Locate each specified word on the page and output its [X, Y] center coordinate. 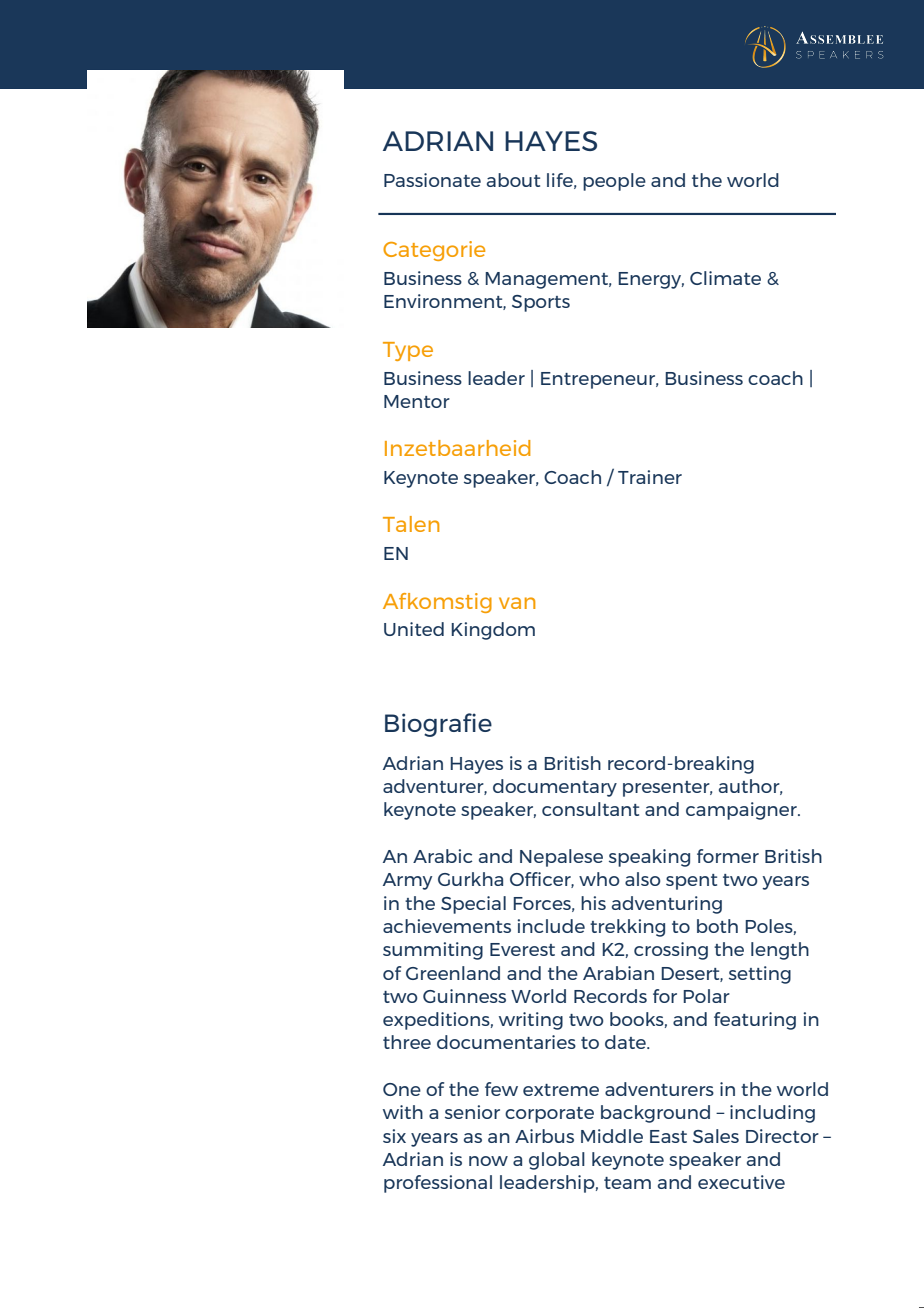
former [728, 856]
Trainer [650, 477]
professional [438, 1184]
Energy [651, 280]
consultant [590, 809]
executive [741, 1182]
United [414, 629]
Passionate [432, 180]
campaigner [742, 811]
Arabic [442, 856]
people [614, 182]
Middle [612, 1136]
